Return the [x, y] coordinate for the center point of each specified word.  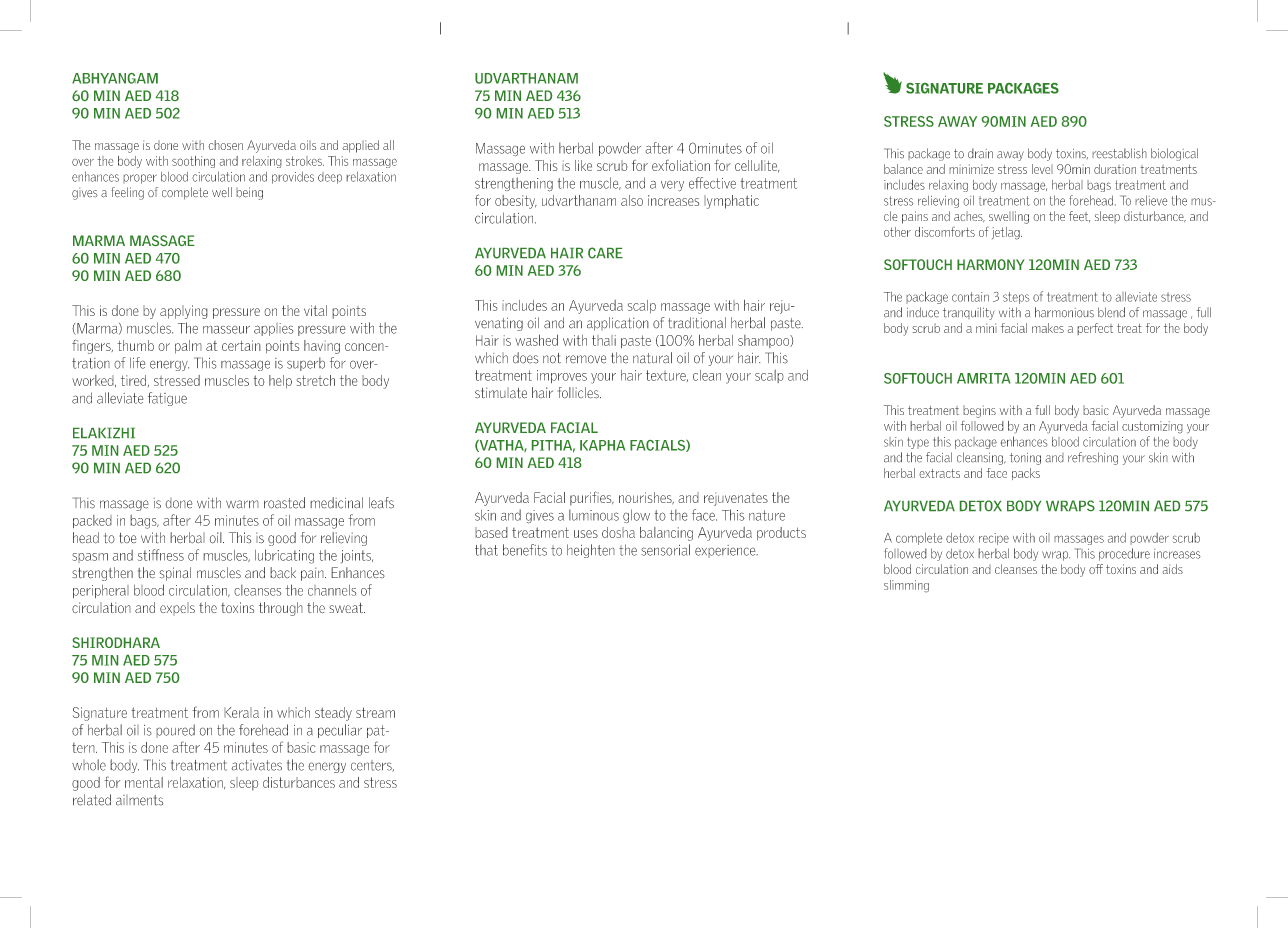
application [618, 324]
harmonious [1064, 312]
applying [184, 312]
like [583, 165]
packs [1026, 474]
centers [372, 766]
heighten [591, 551]
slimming [906, 586]
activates [256, 765]
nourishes [646, 498]
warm [242, 504]
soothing [193, 162]
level [1042, 169]
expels [177, 608]
